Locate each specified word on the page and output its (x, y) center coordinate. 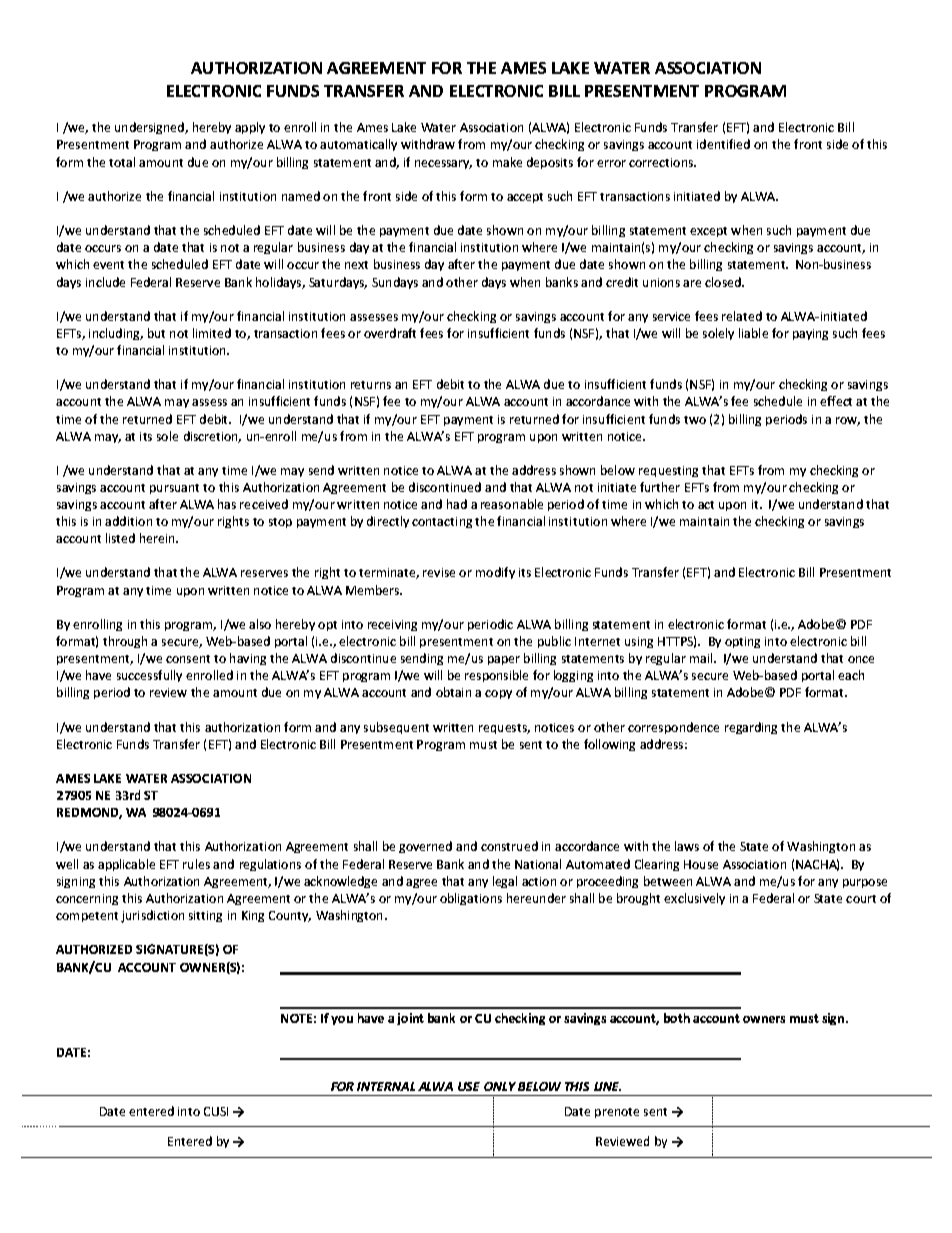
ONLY (500, 1086)
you (342, 1020)
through (125, 642)
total (122, 162)
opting (742, 642)
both (677, 1018)
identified (723, 144)
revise (439, 572)
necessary (443, 164)
